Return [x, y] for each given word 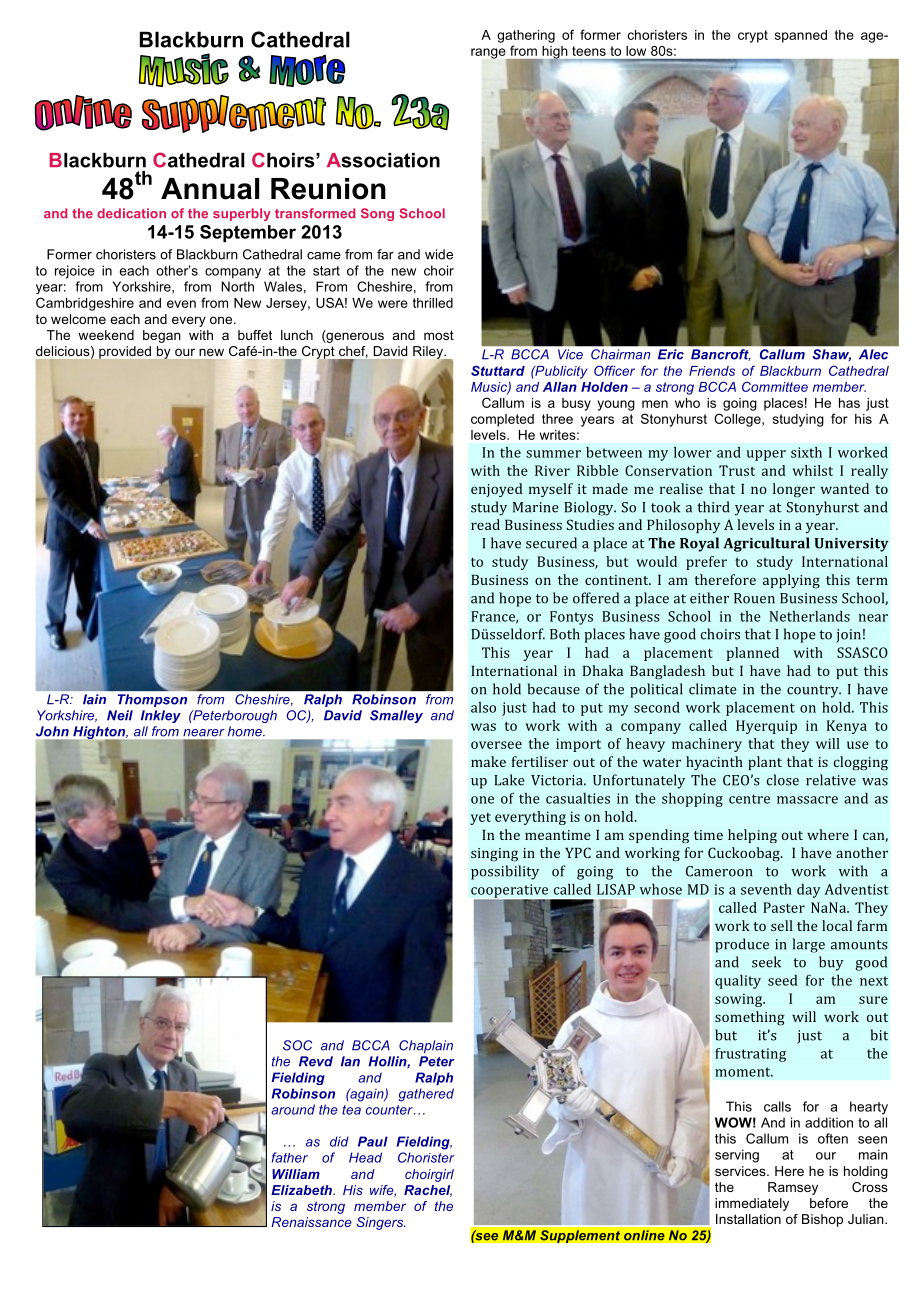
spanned [801, 36]
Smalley [396, 716]
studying [798, 420]
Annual [210, 189]
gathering [526, 36]
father [290, 1157]
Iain [94, 699]
